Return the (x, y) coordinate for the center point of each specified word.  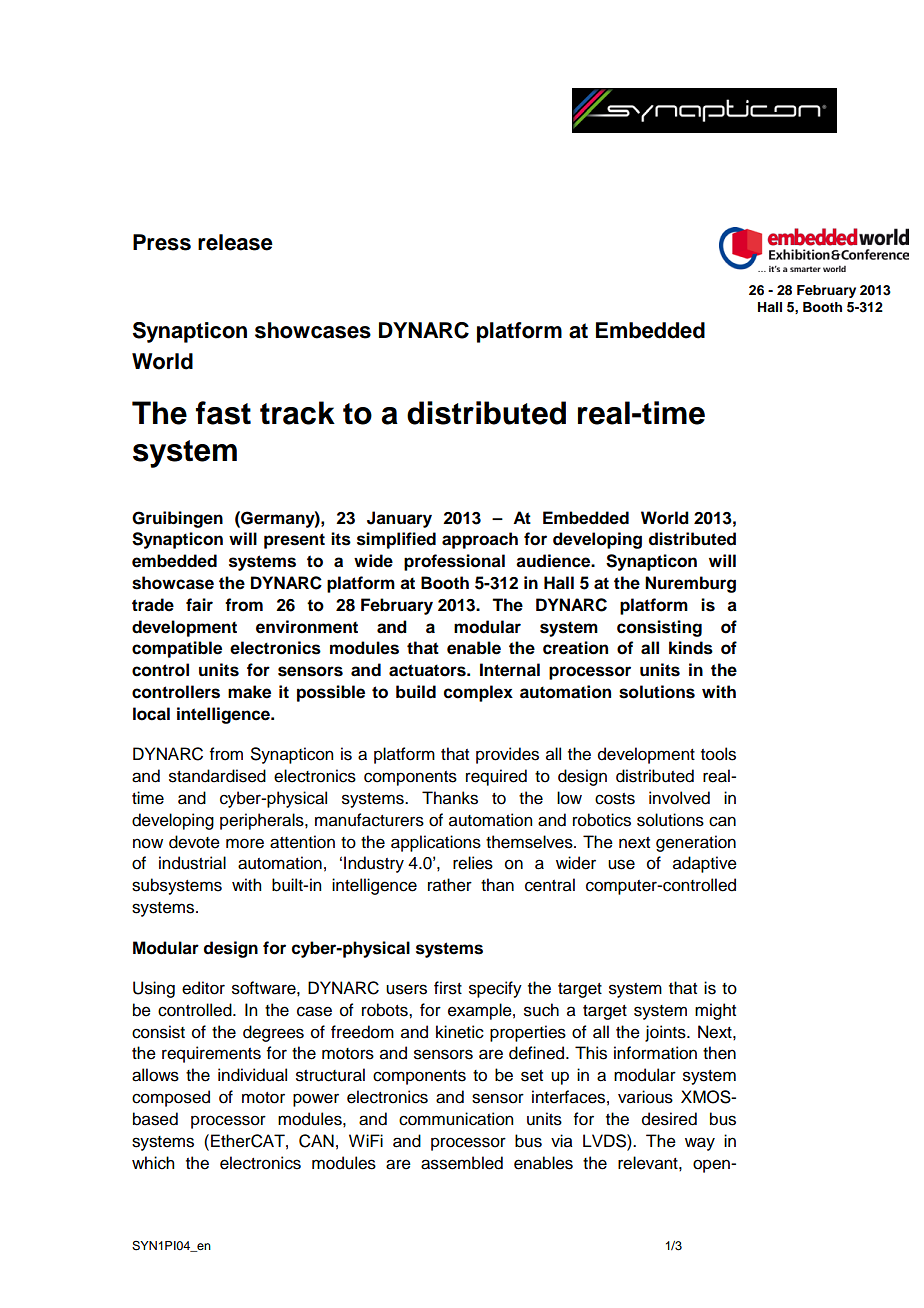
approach (480, 540)
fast (223, 413)
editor (203, 988)
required (496, 777)
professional (454, 562)
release (235, 242)
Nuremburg (690, 584)
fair (199, 605)
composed (171, 1098)
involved (679, 798)
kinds (691, 648)
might (715, 1011)
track (297, 413)
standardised (217, 776)
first (448, 988)
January (399, 519)
